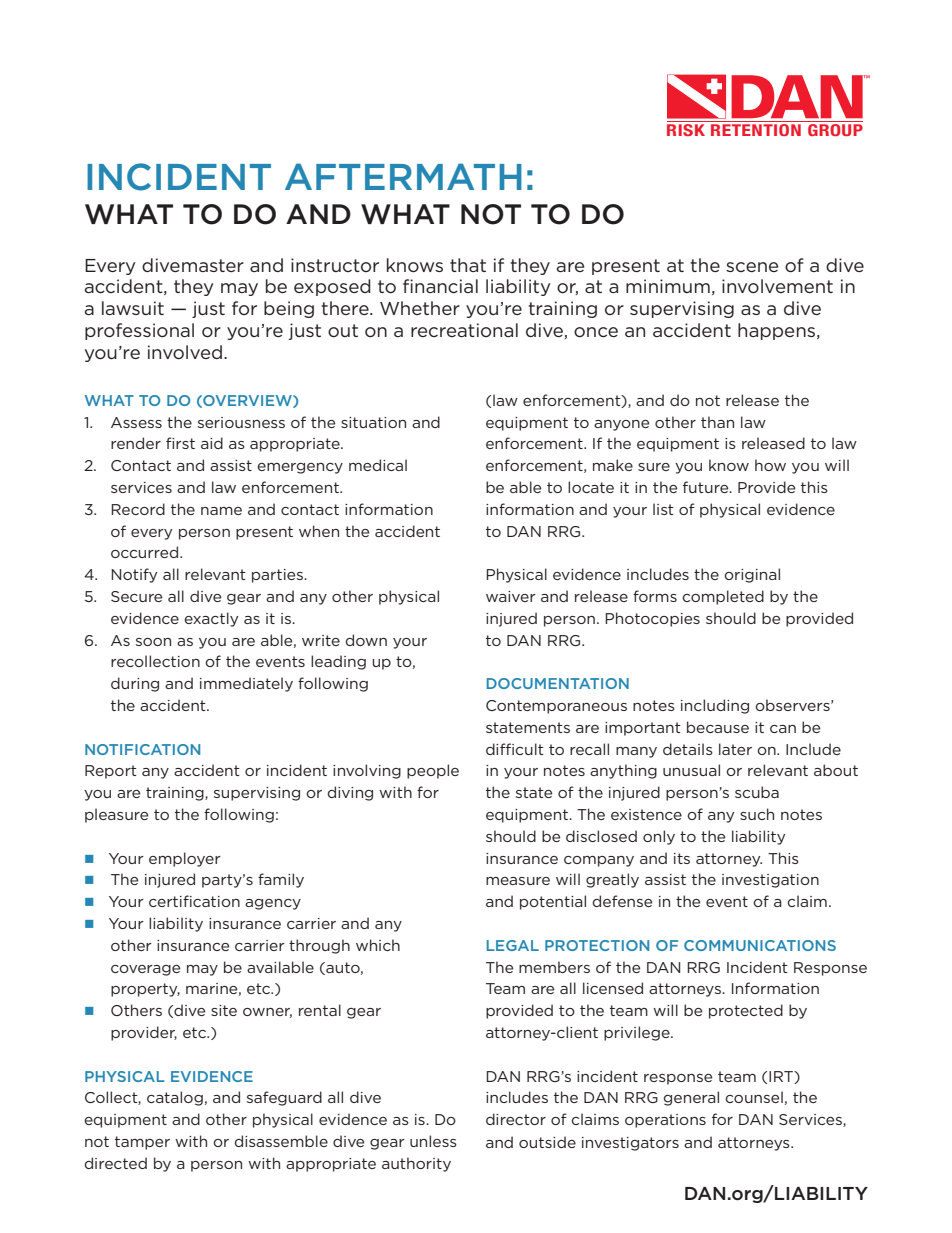 The width and height of the image is (952, 1233). I want to click on RETENTION, so click(756, 128).
